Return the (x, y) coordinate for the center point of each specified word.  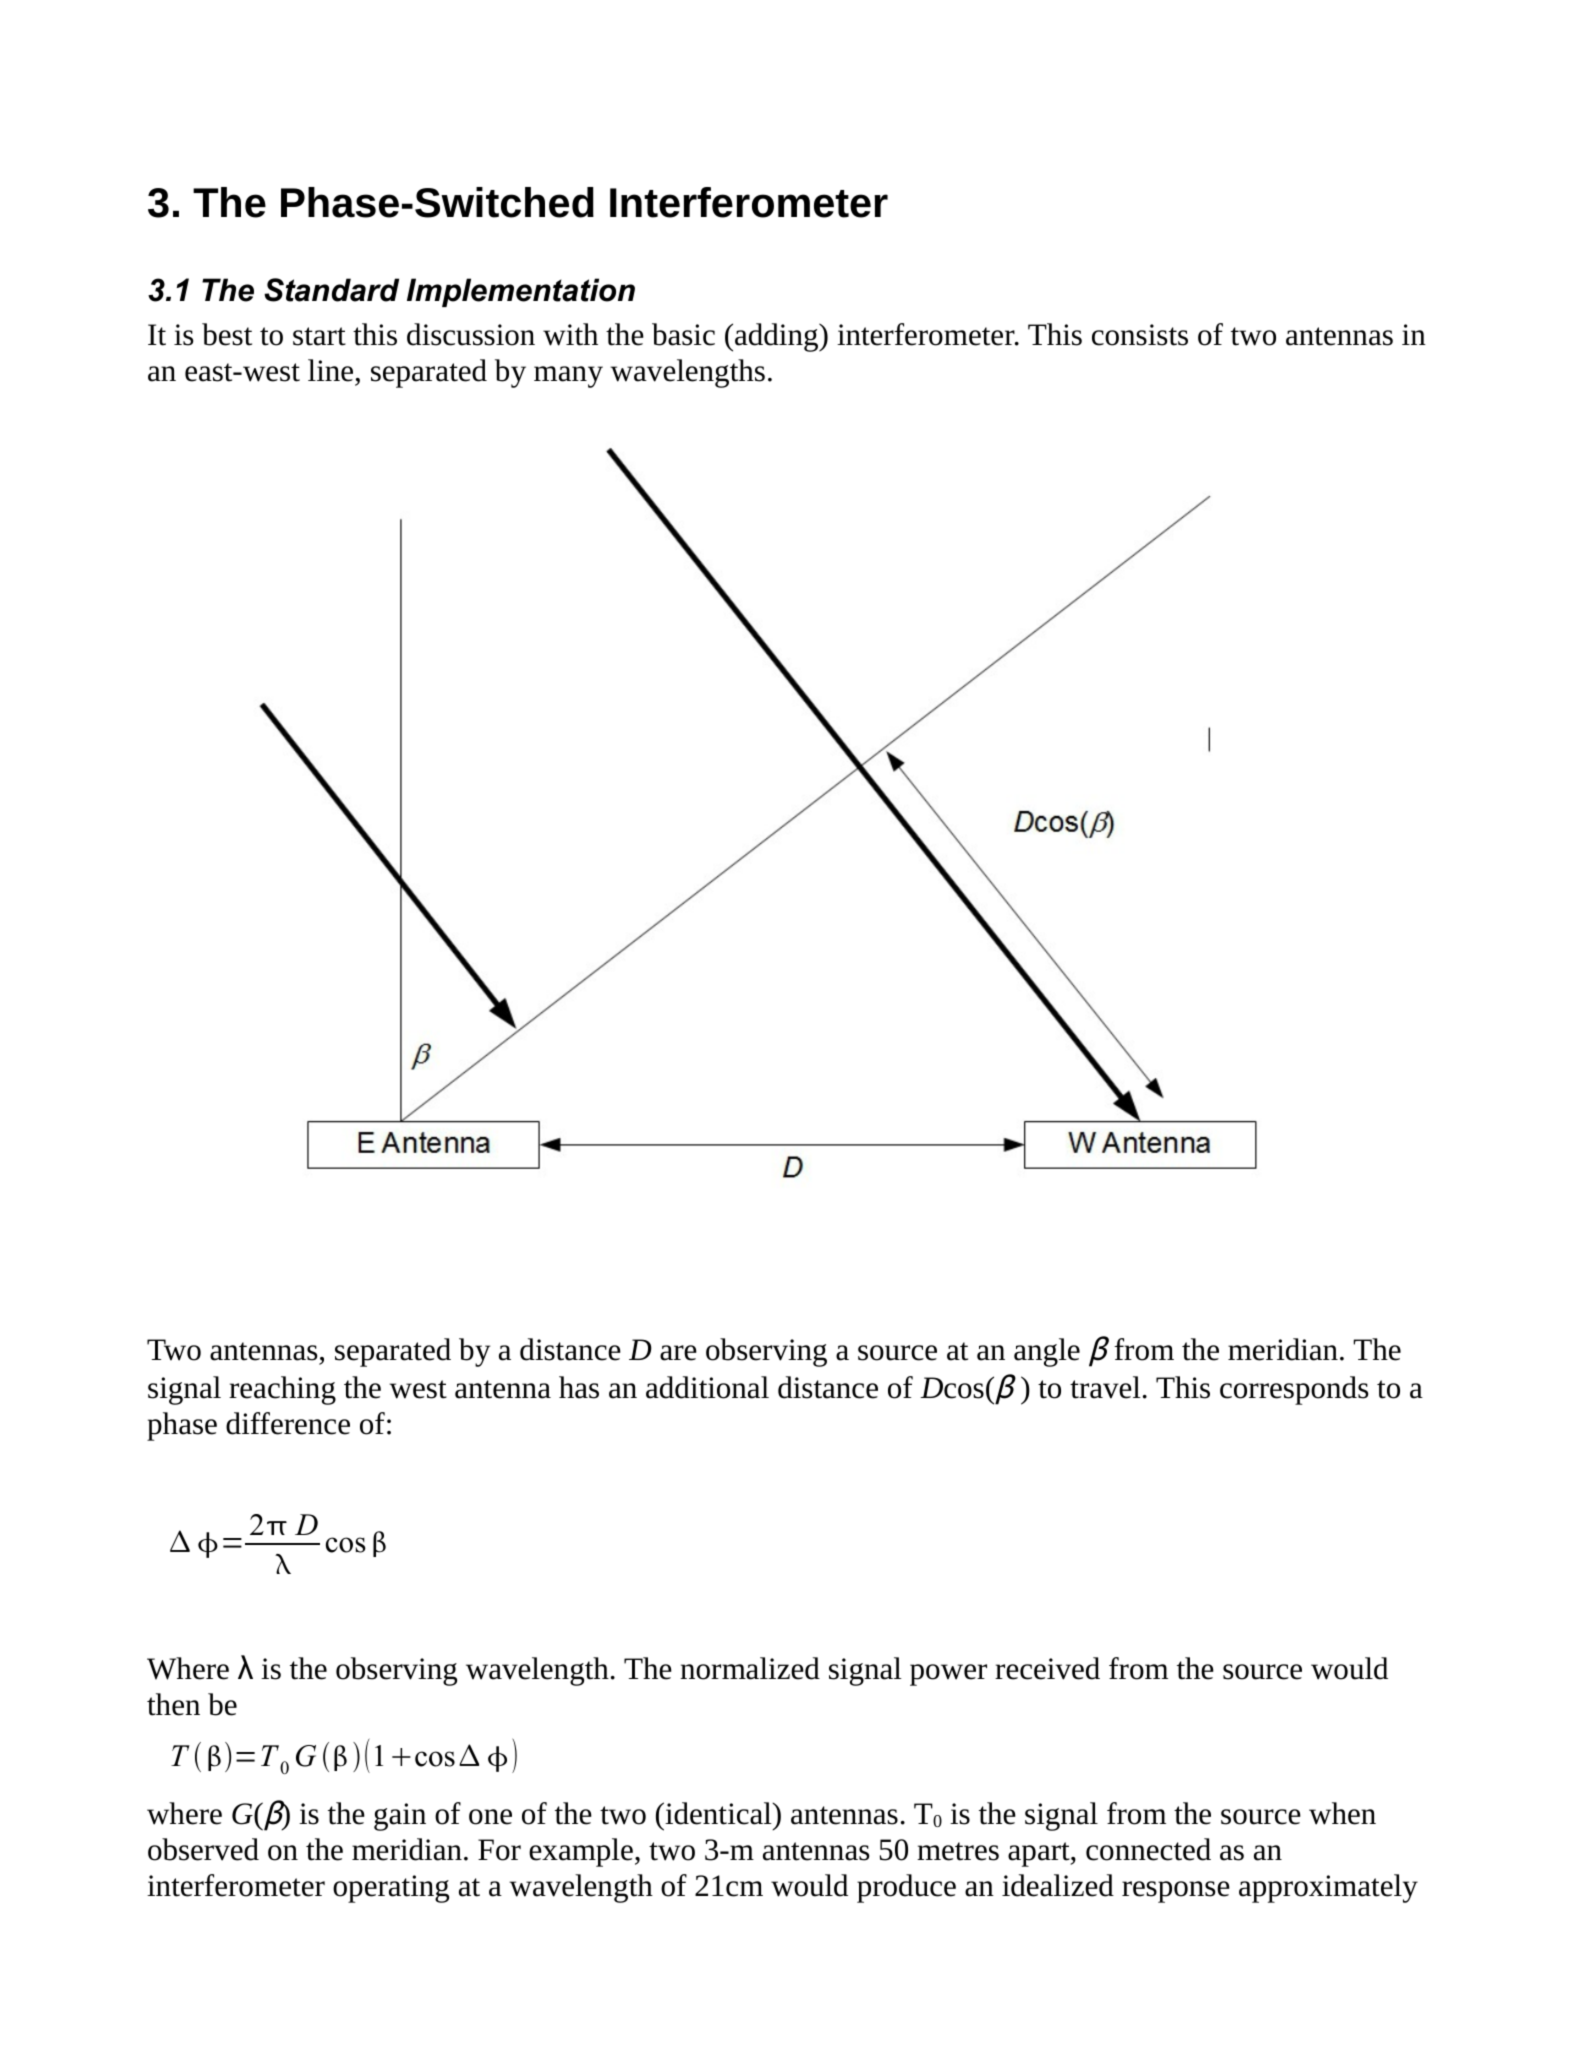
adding (778, 337)
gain (400, 1817)
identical (718, 1813)
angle (1047, 1352)
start (319, 336)
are (678, 1353)
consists (1140, 335)
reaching (282, 1390)
